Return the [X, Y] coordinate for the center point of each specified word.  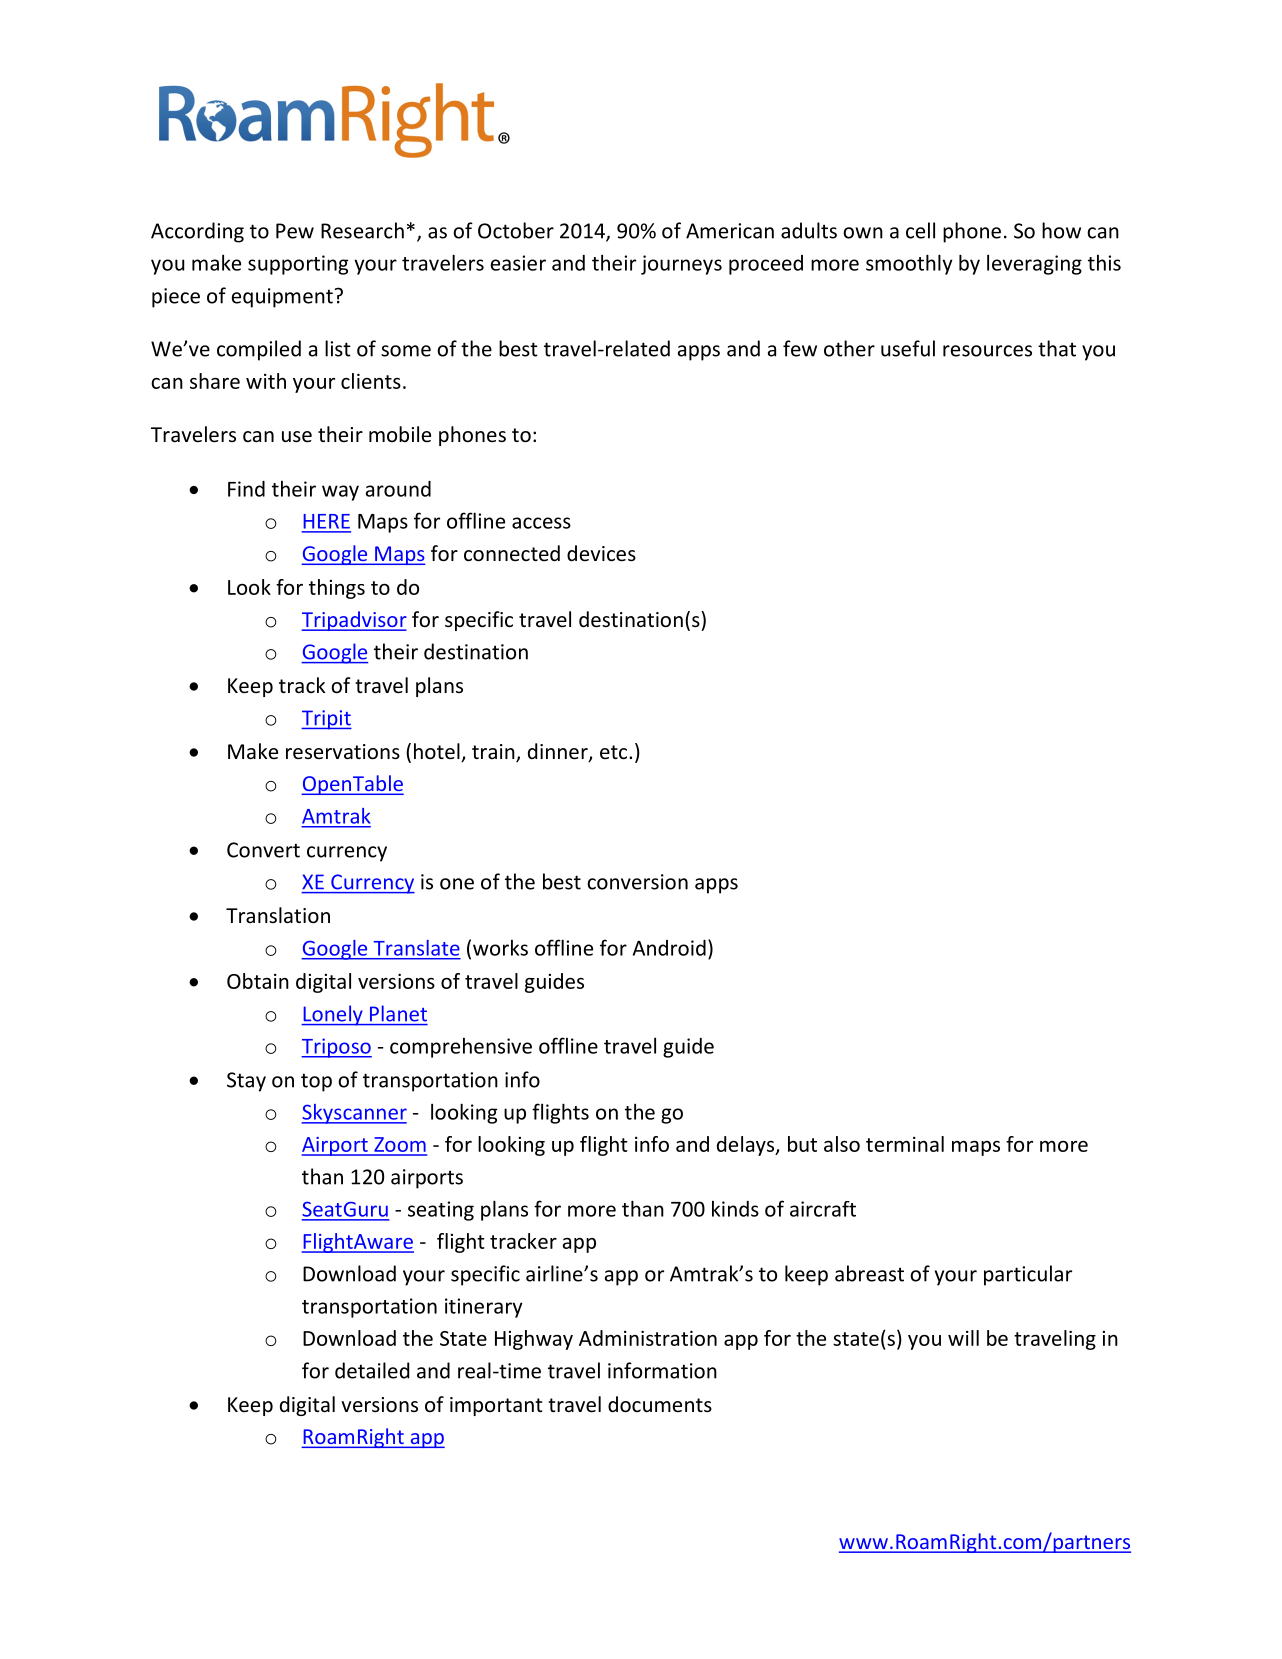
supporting [298, 265]
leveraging [1034, 264]
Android [669, 948]
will [963, 1338]
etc [615, 752]
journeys [681, 265]
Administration [648, 1338]
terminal [905, 1144]
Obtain [258, 981]
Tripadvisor [354, 621]
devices [601, 553]
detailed [372, 1370]
